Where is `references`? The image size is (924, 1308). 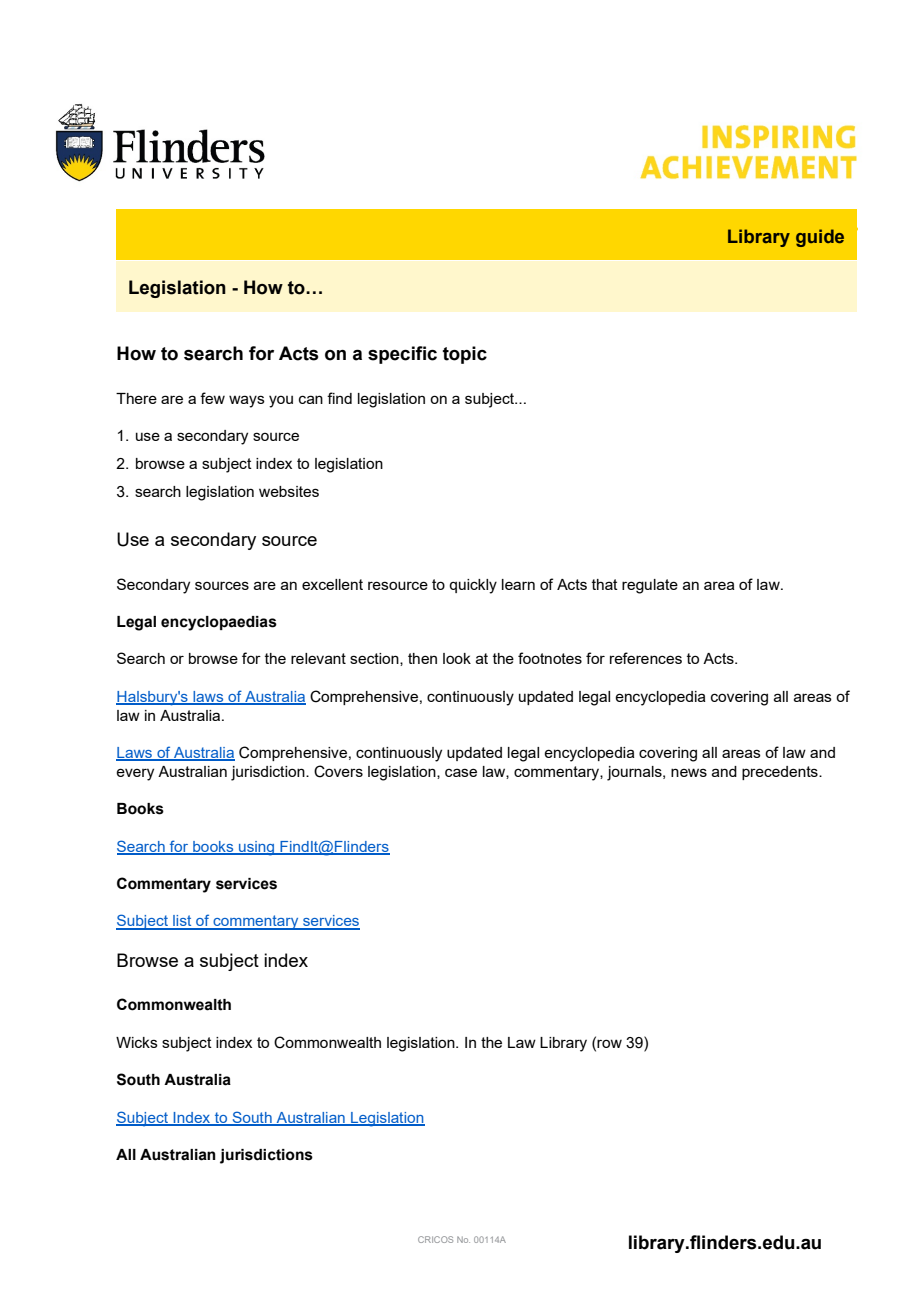 references is located at coordinates (646, 658).
